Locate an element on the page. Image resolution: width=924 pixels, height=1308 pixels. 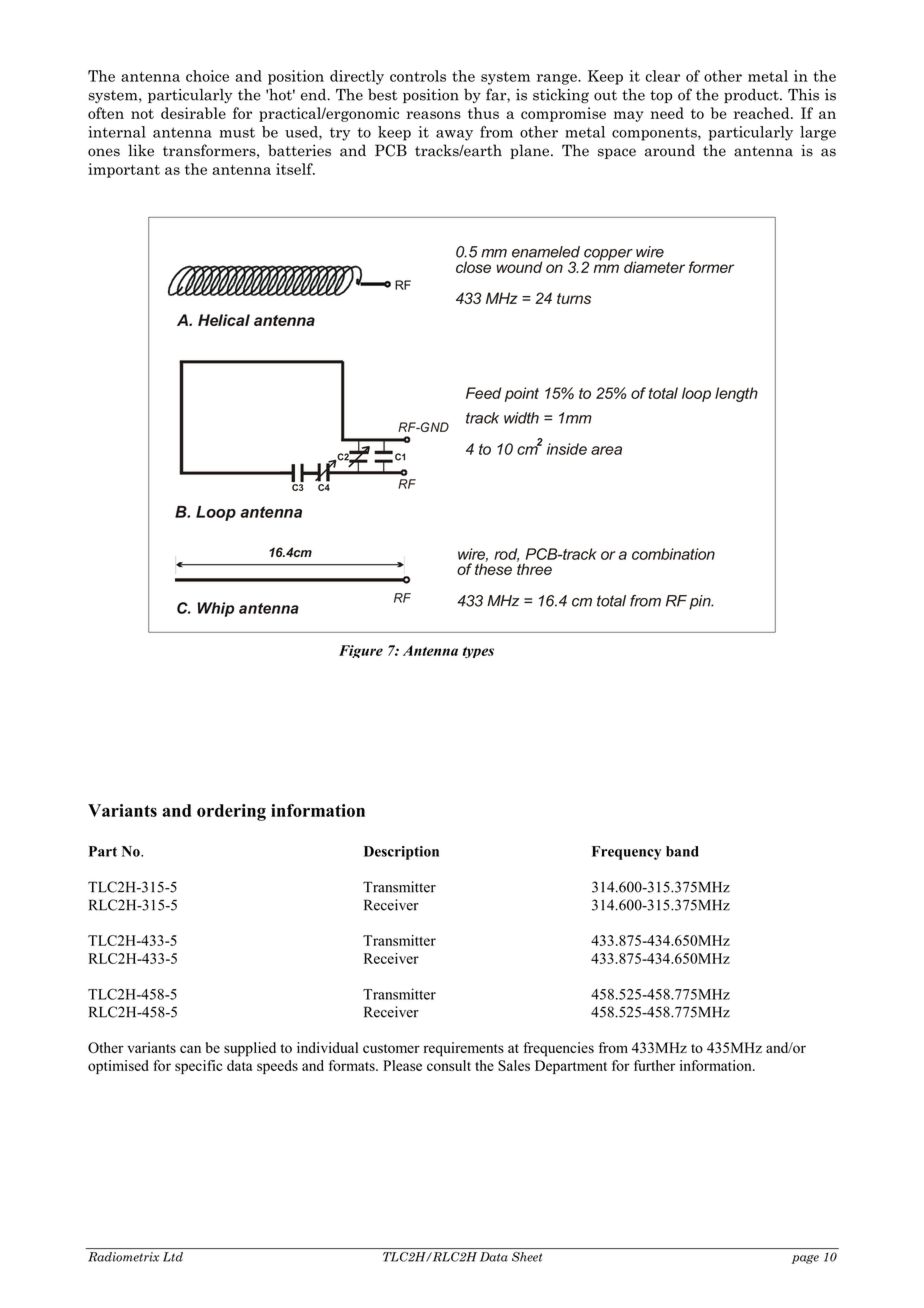
ordering is located at coordinates (231, 812).
